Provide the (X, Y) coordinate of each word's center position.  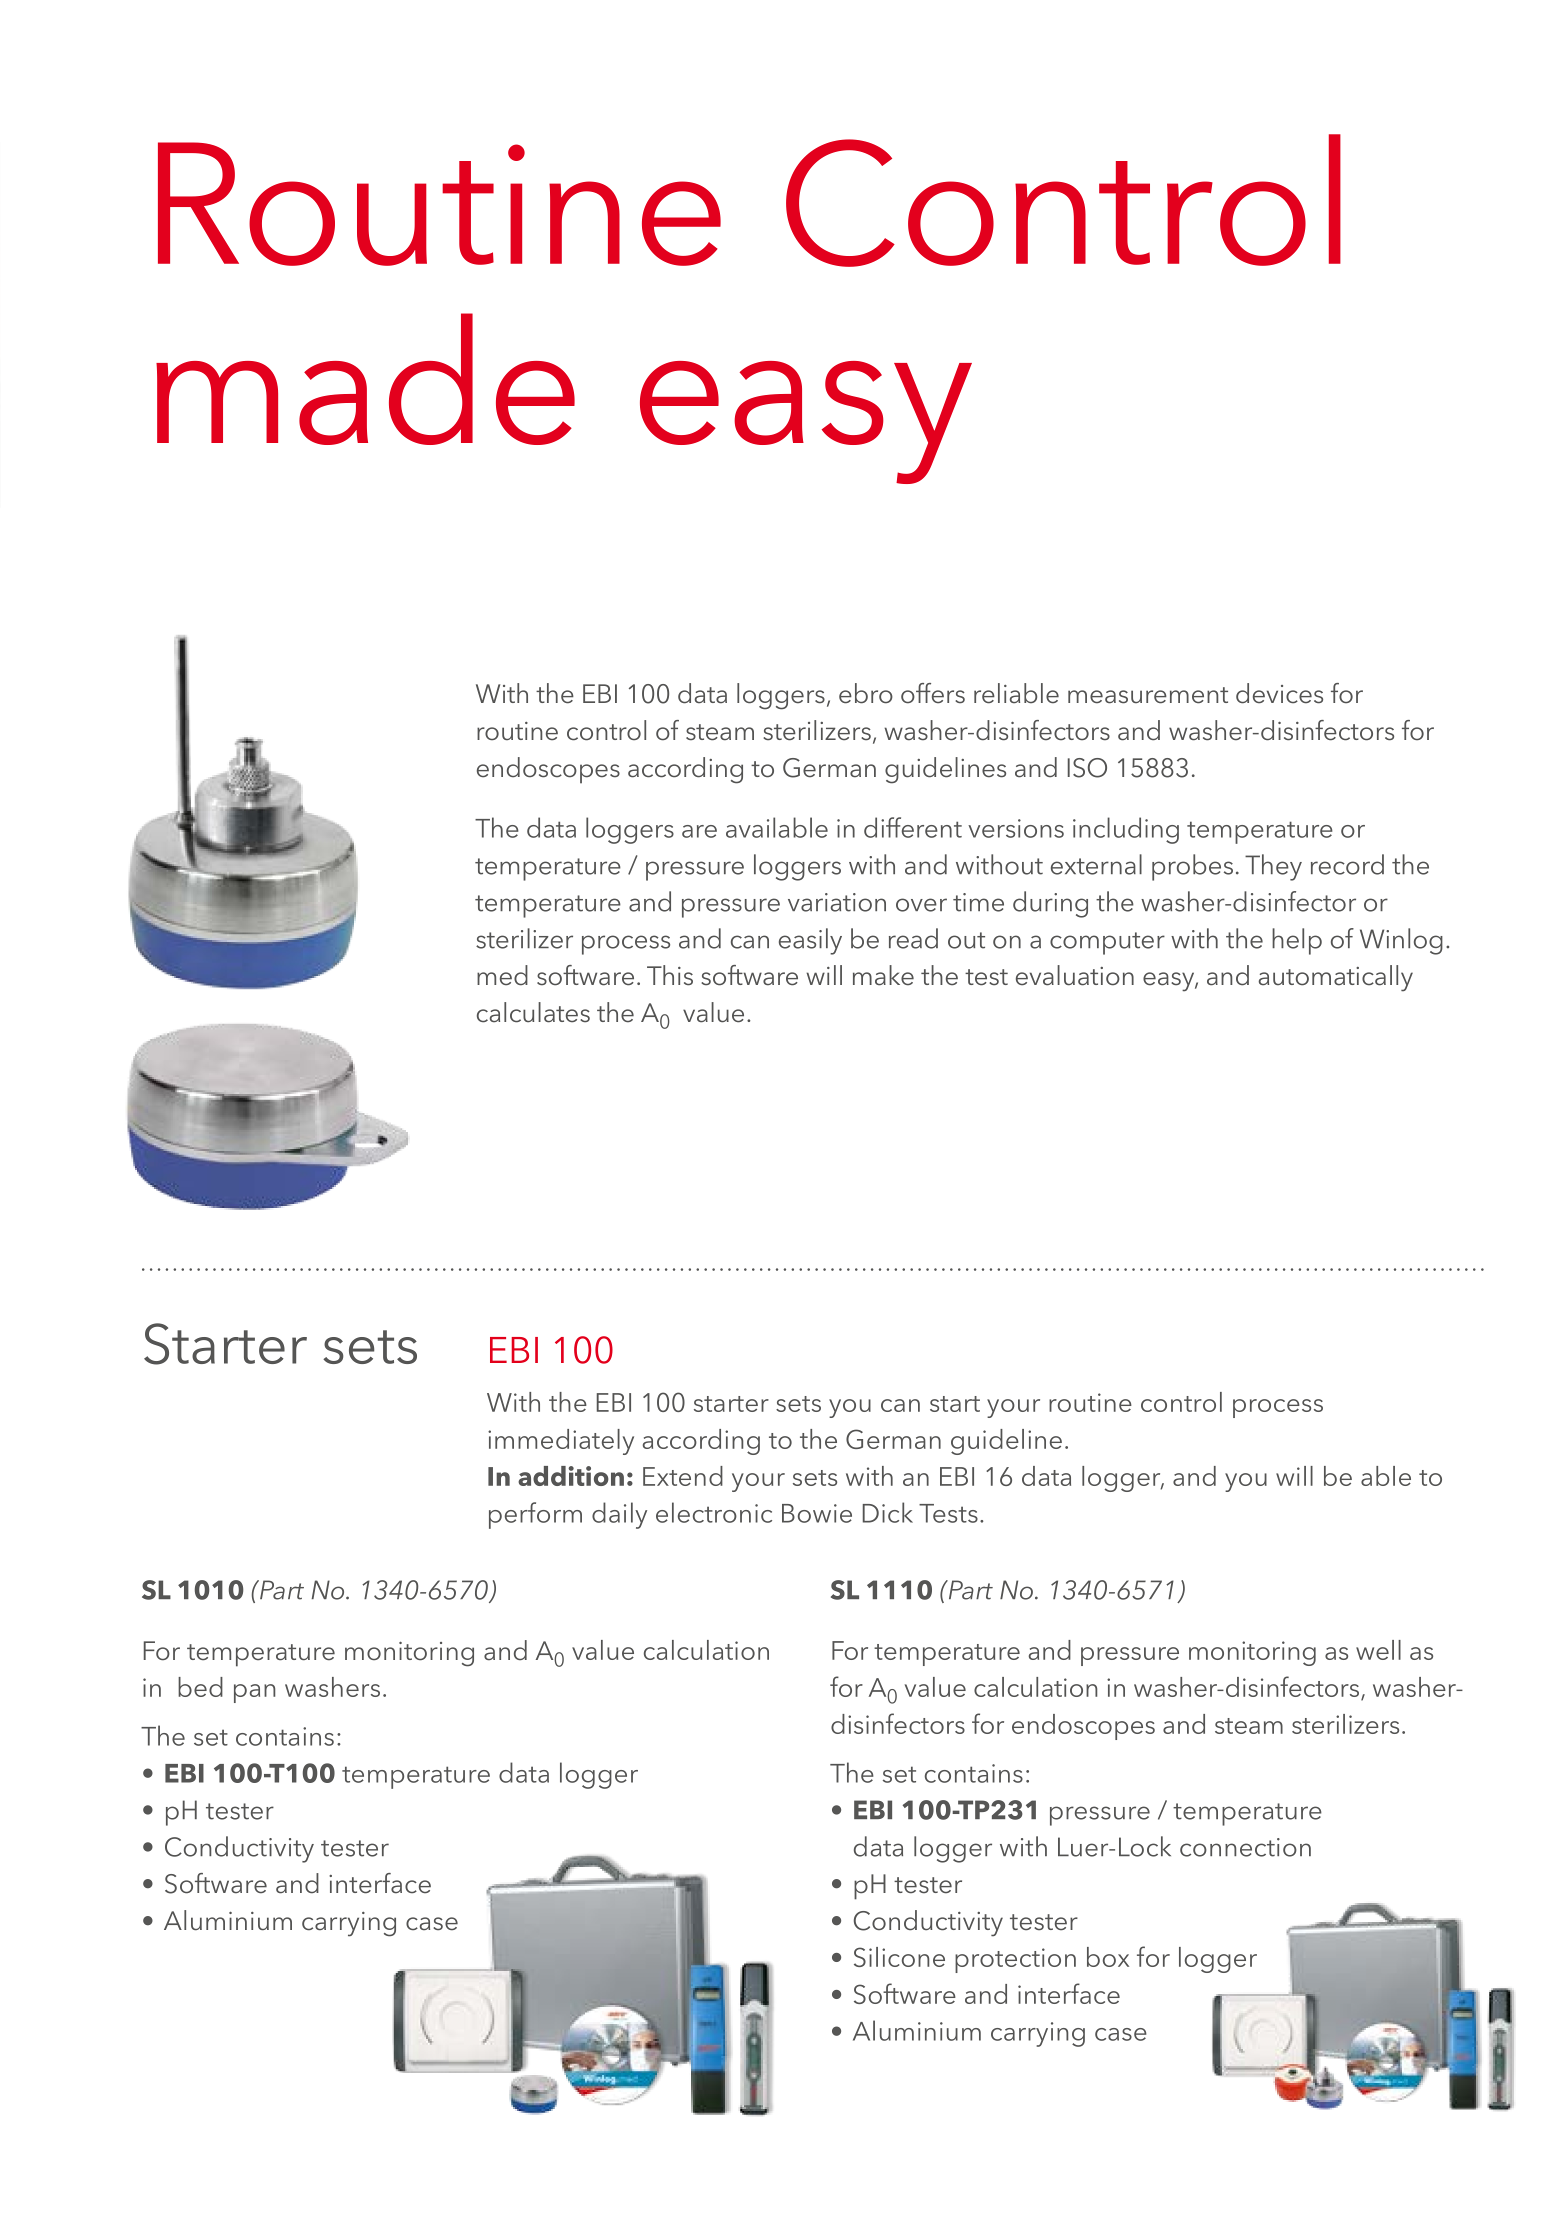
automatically (1336, 978)
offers (933, 693)
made (365, 379)
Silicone (899, 1957)
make (883, 975)
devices (1279, 693)
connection (1245, 1847)
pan (254, 1693)
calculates (533, 1012)
